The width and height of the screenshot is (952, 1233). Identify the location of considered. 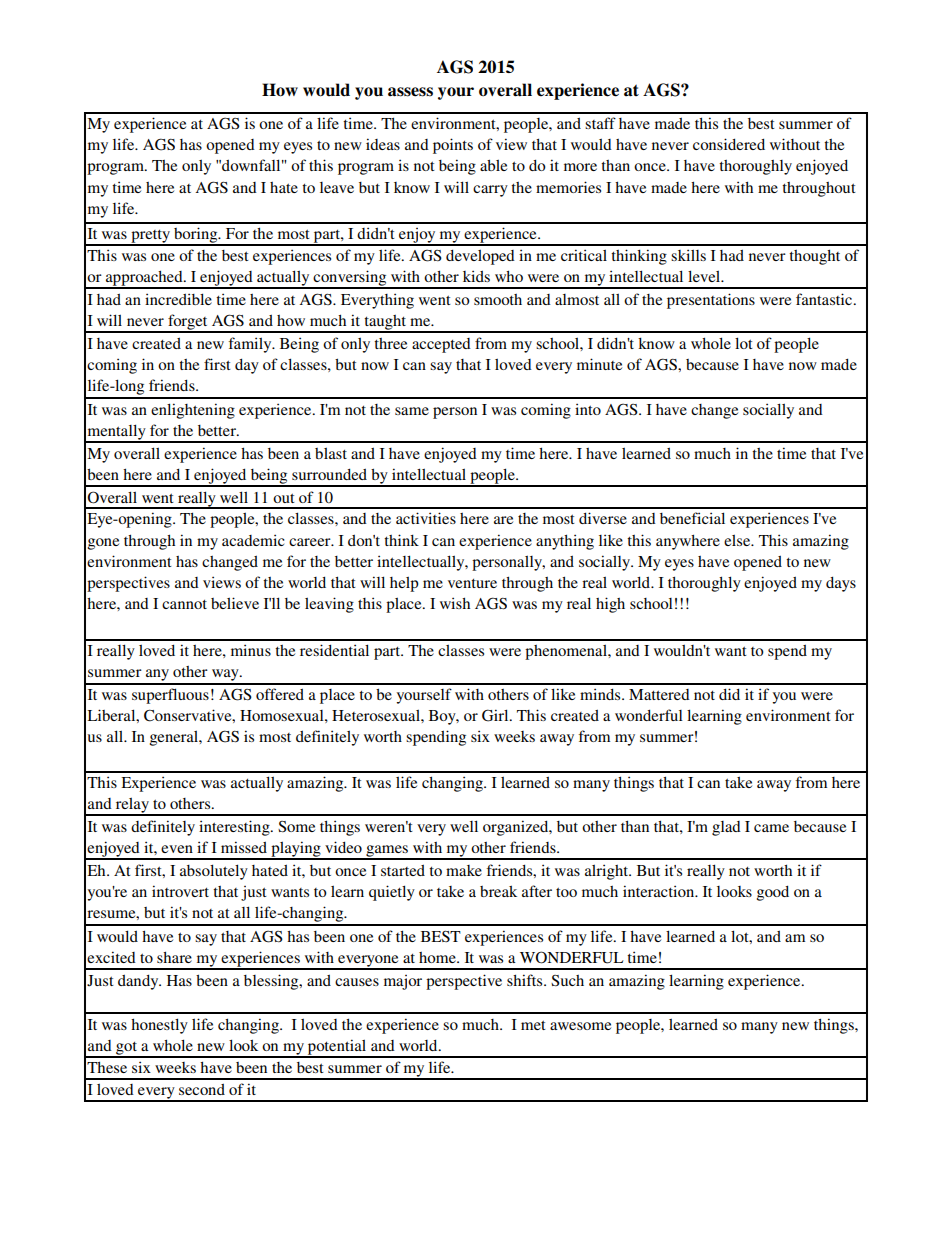
(729, 144).
